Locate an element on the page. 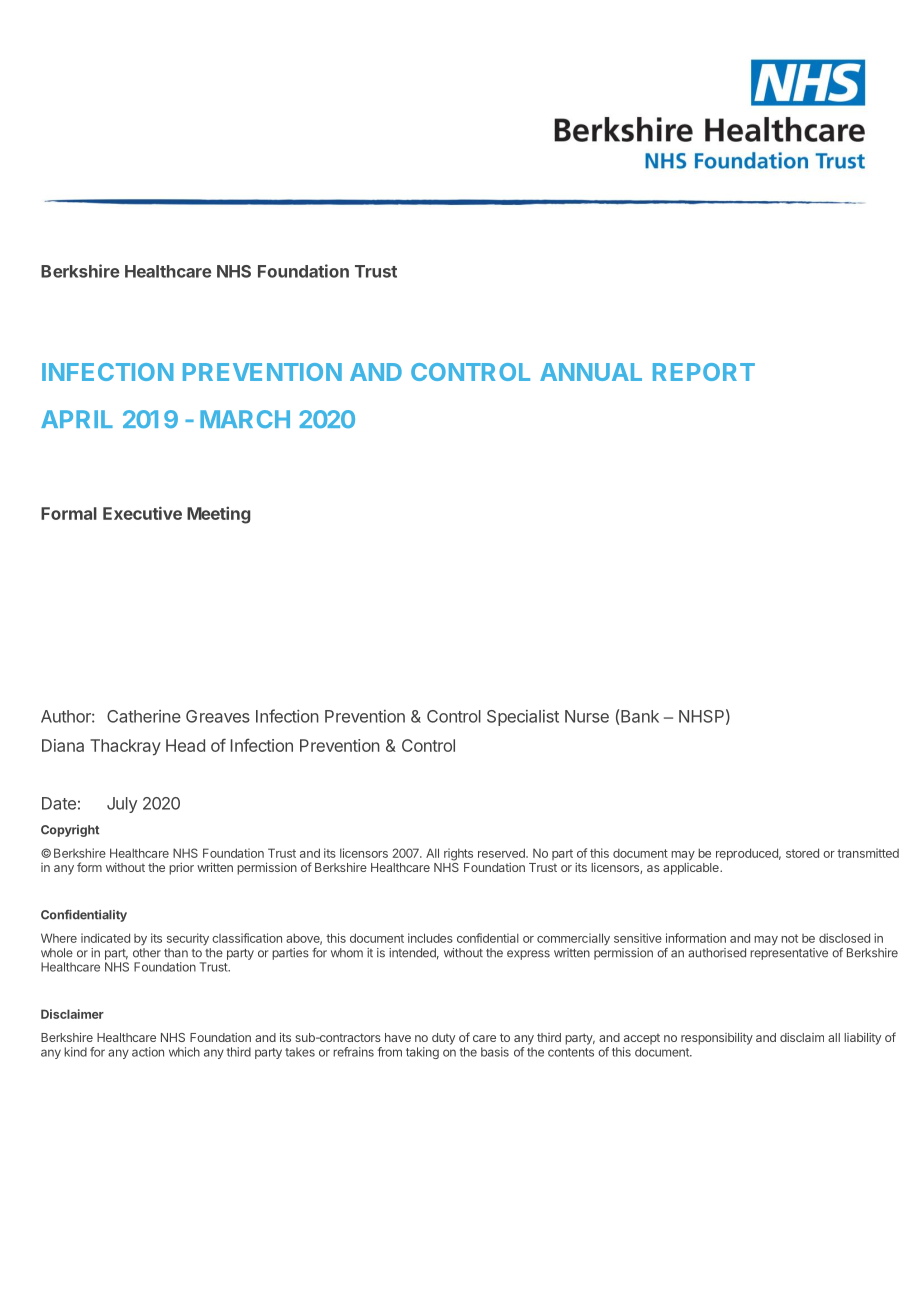  Specialist is located at coordinates (523, 718).
